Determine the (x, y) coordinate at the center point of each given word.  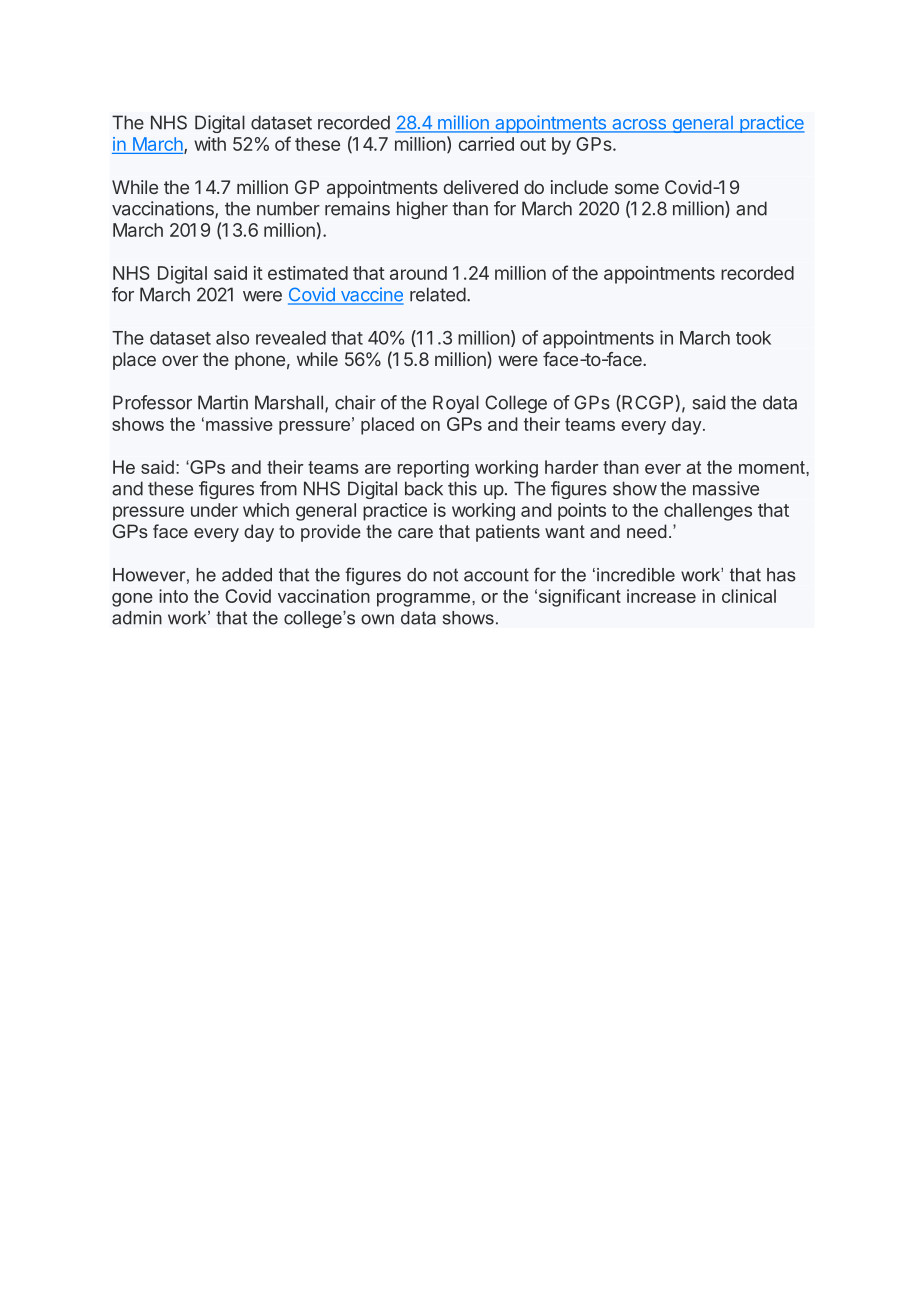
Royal (456, 404)
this (462, 488)
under (214, 510)
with (210, 144)
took (753, 338)
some (637, 188)
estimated (308, 273)
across (639, 125)
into (173, 596)
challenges (708, 512)
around (418, 273)
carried (486, 144)
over (180, 360)
